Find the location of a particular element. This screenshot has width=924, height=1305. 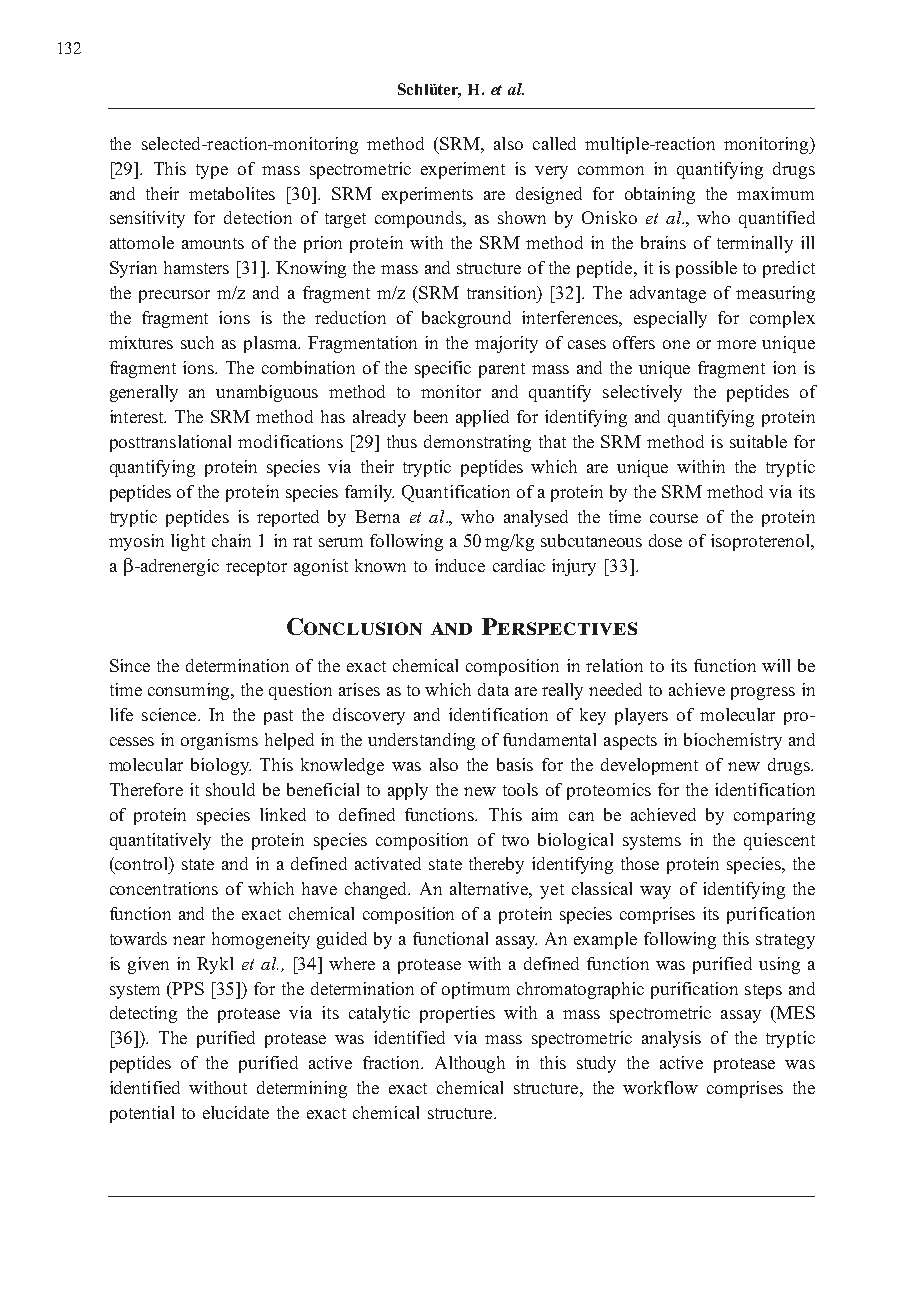

thereby is located at coordinates (496, 865).
